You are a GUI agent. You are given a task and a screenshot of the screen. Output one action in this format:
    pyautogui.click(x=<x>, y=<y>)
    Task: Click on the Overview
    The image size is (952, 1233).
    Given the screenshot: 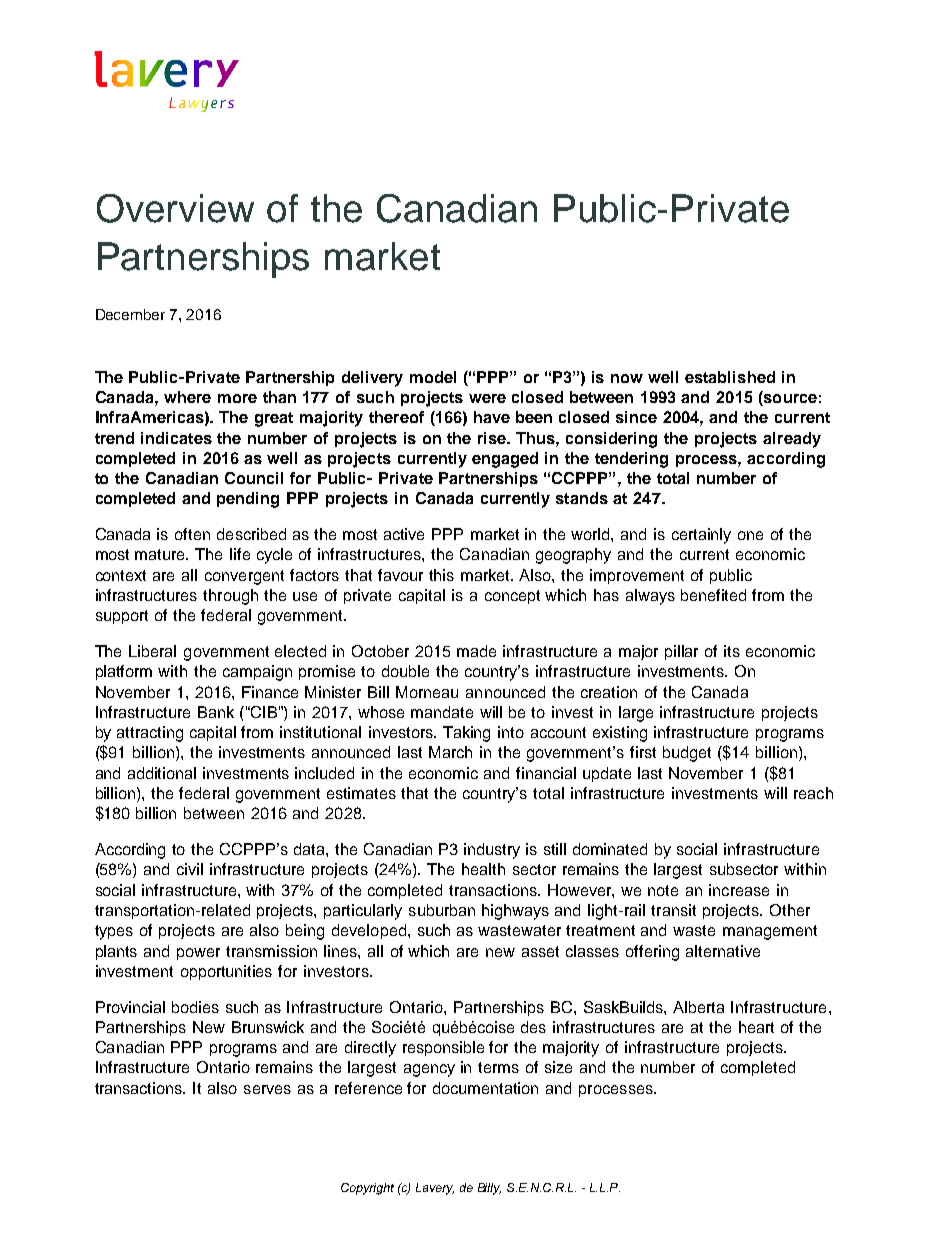 What is the action you would take?
    pyautogui.click(x=175, y=208)
